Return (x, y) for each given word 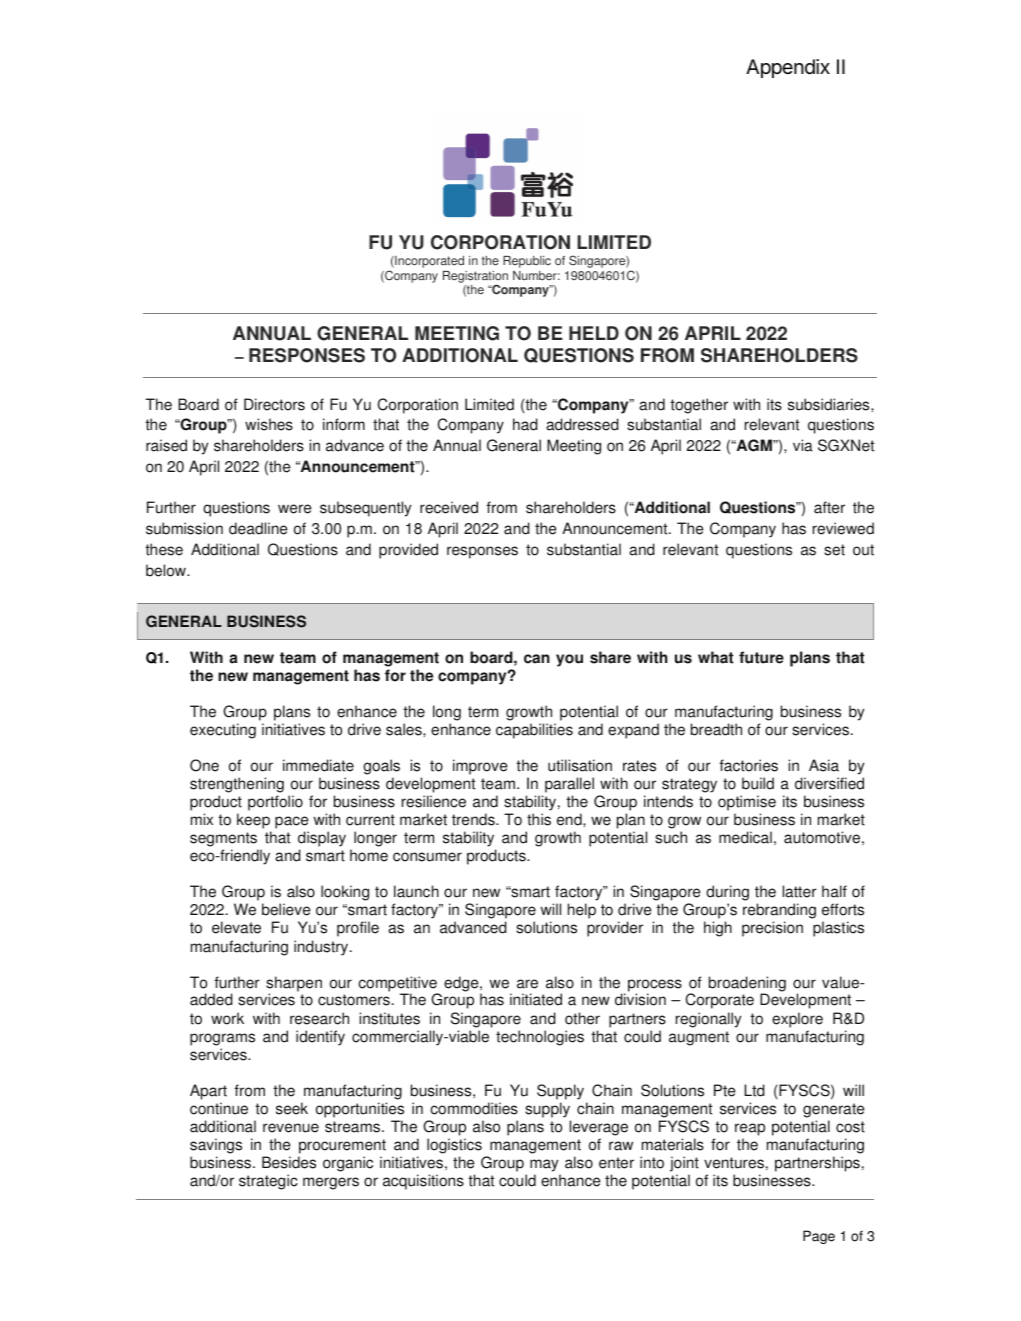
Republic (527, 262)
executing (223, 731)
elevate (236, 927)
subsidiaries (830, 404)
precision (772, 929)
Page (819, 1237)
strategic (268, 1182)
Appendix (788, 68)
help (582, 911)
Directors (274, 404)
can (537, 659)
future (761, 657)
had (525, 424)
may (544, 1165)
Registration (475, 278)
